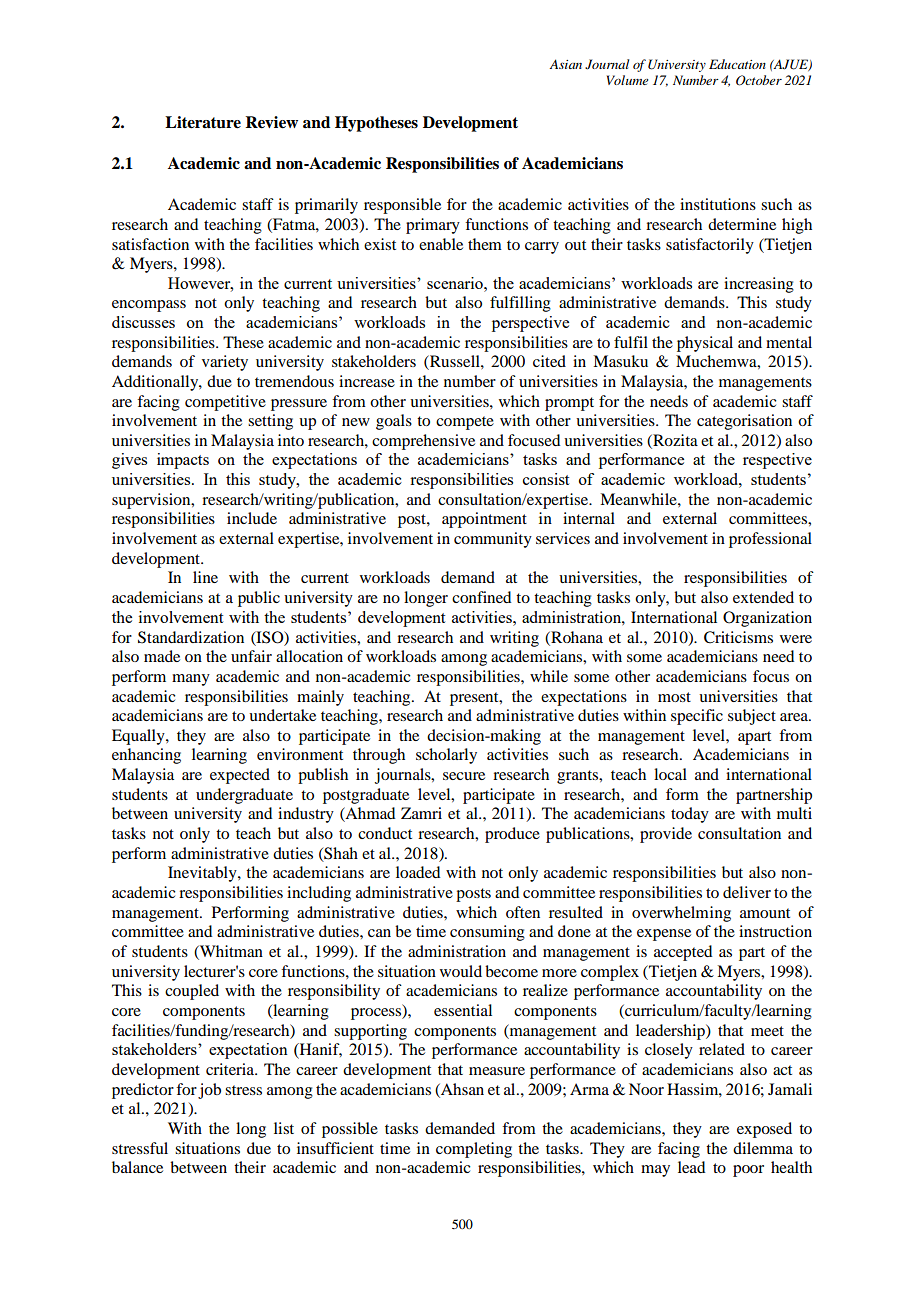 The height and width of the image is (1308, 924). Describe the element at coordinates (191, 637) in the image. I see `Standardization` at that location.
